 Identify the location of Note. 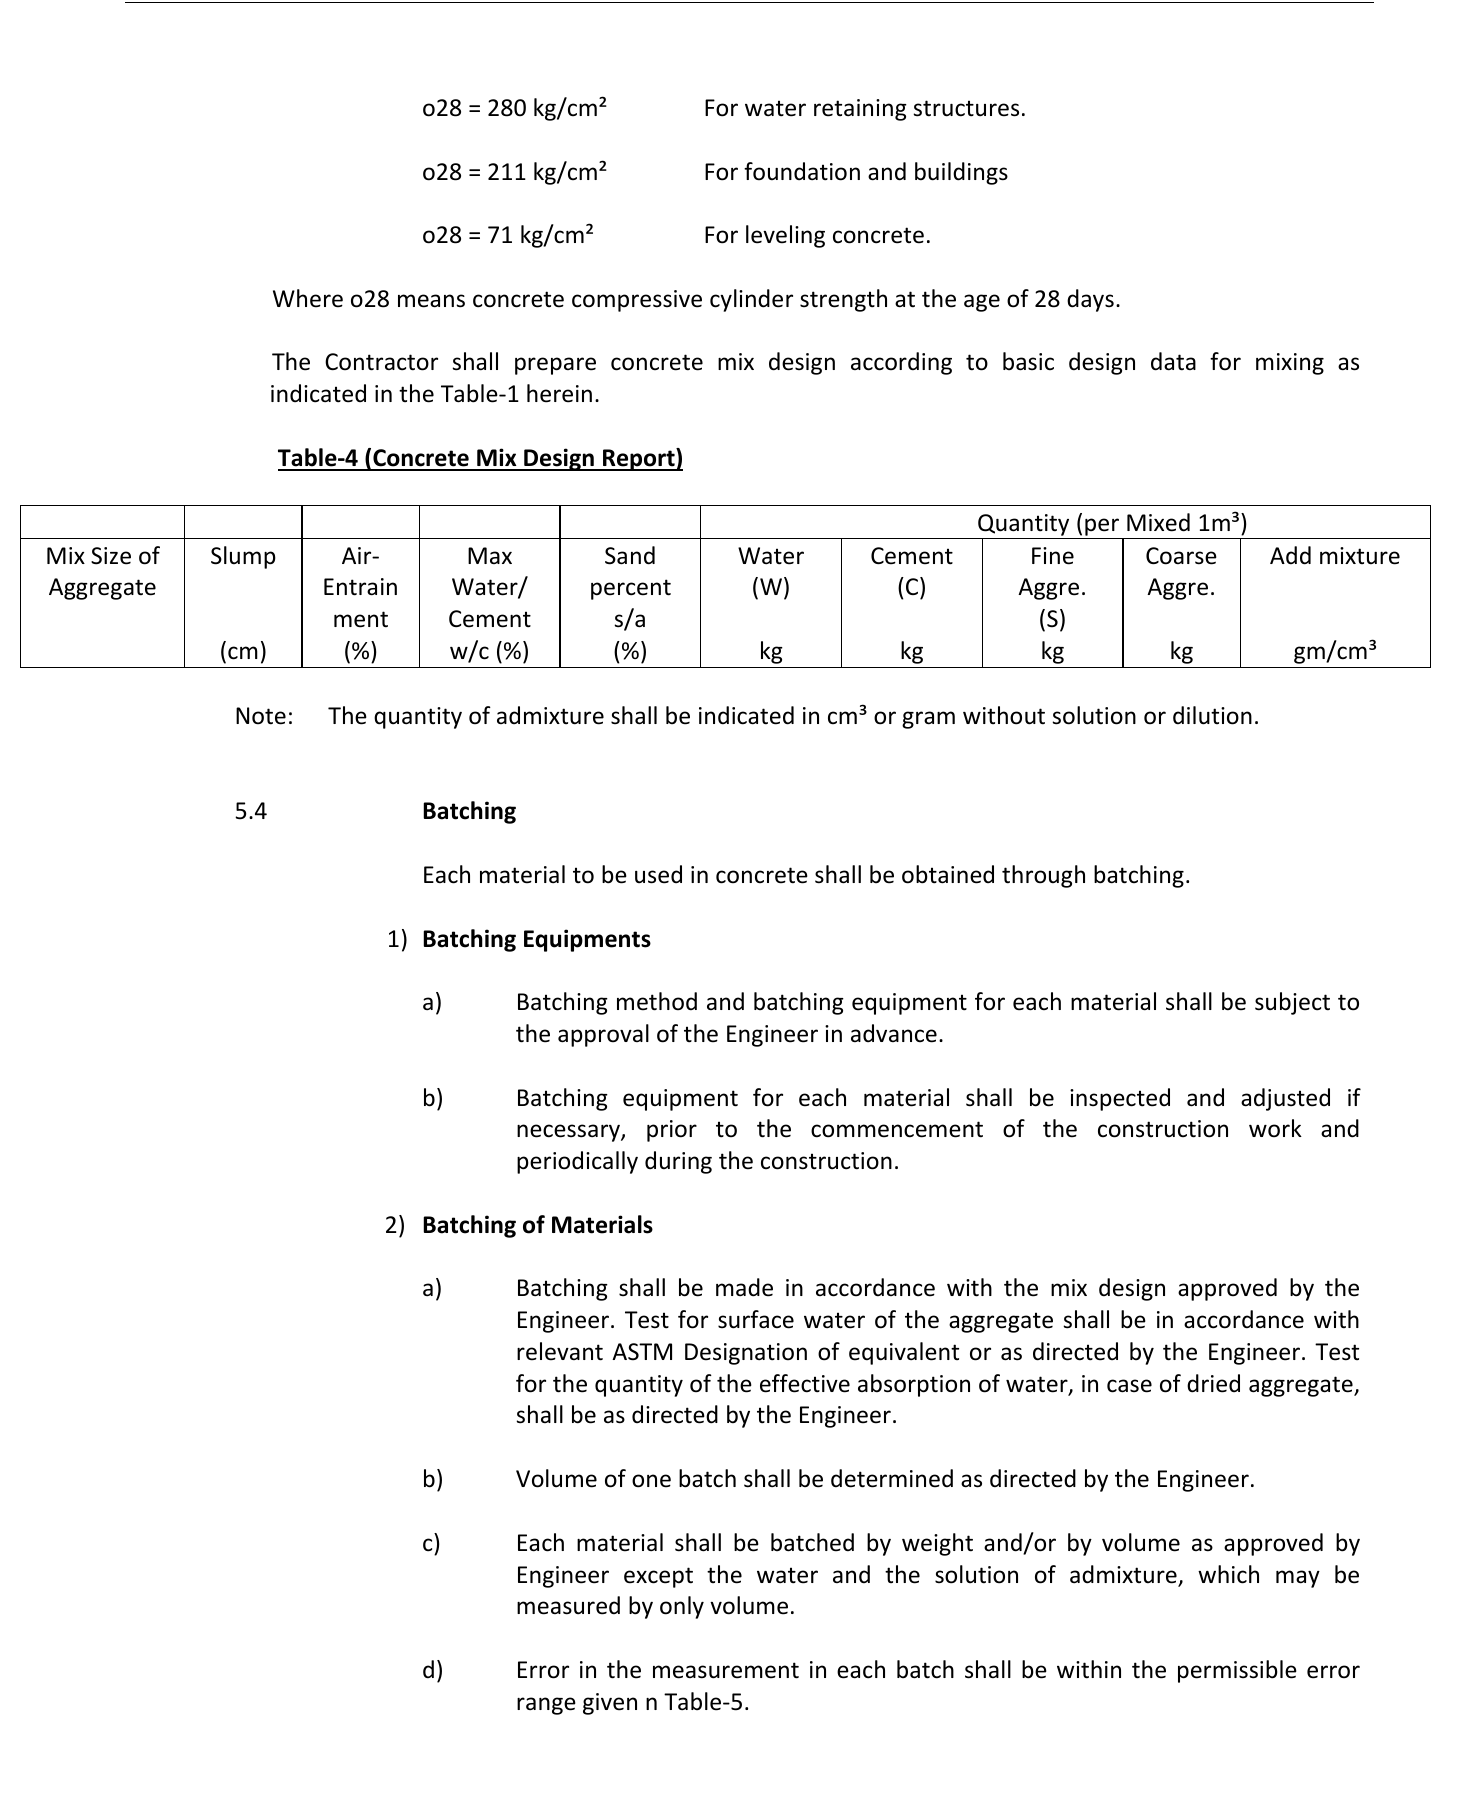
(261, 716).
